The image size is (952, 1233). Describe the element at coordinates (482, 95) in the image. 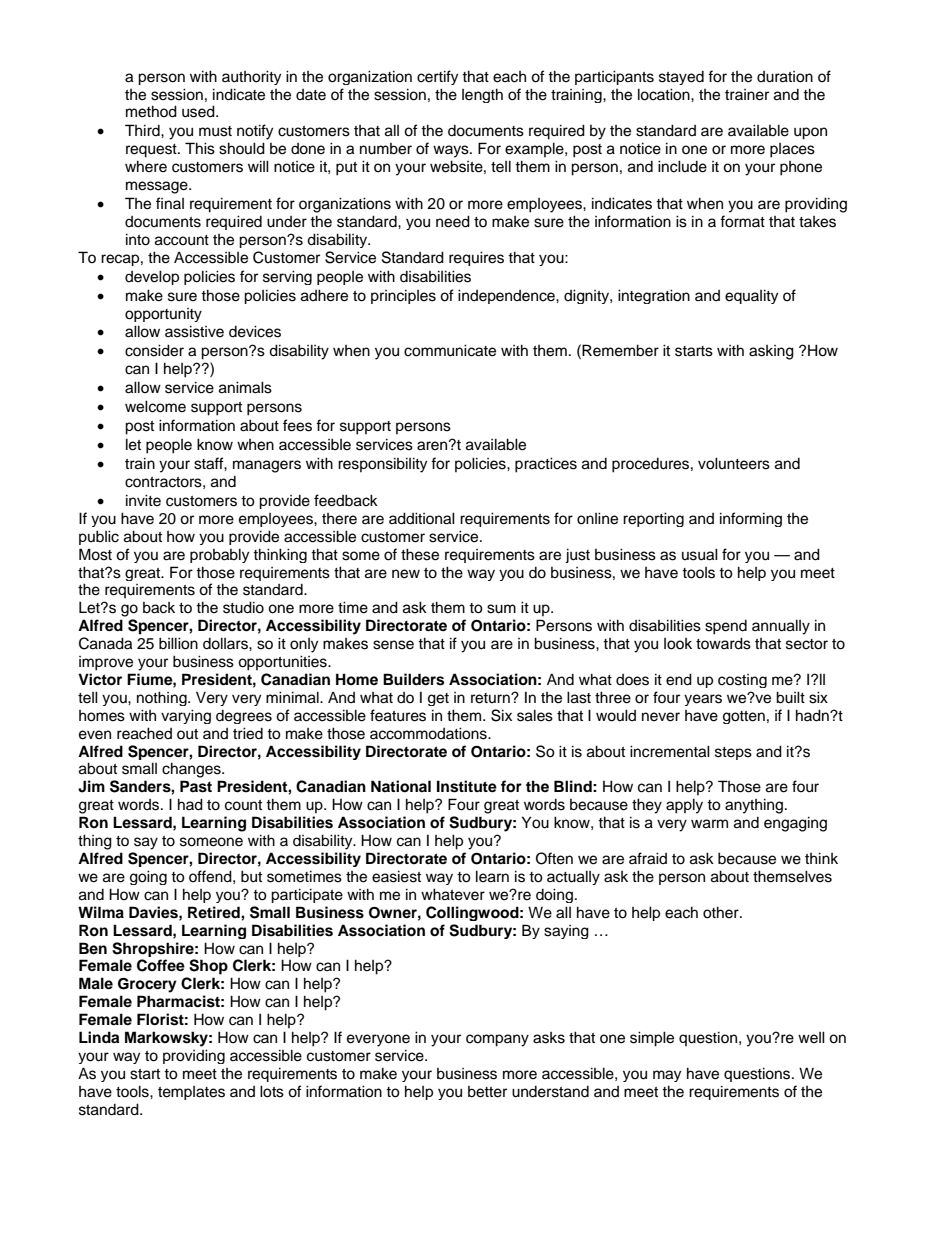

I see `length` at that location.
